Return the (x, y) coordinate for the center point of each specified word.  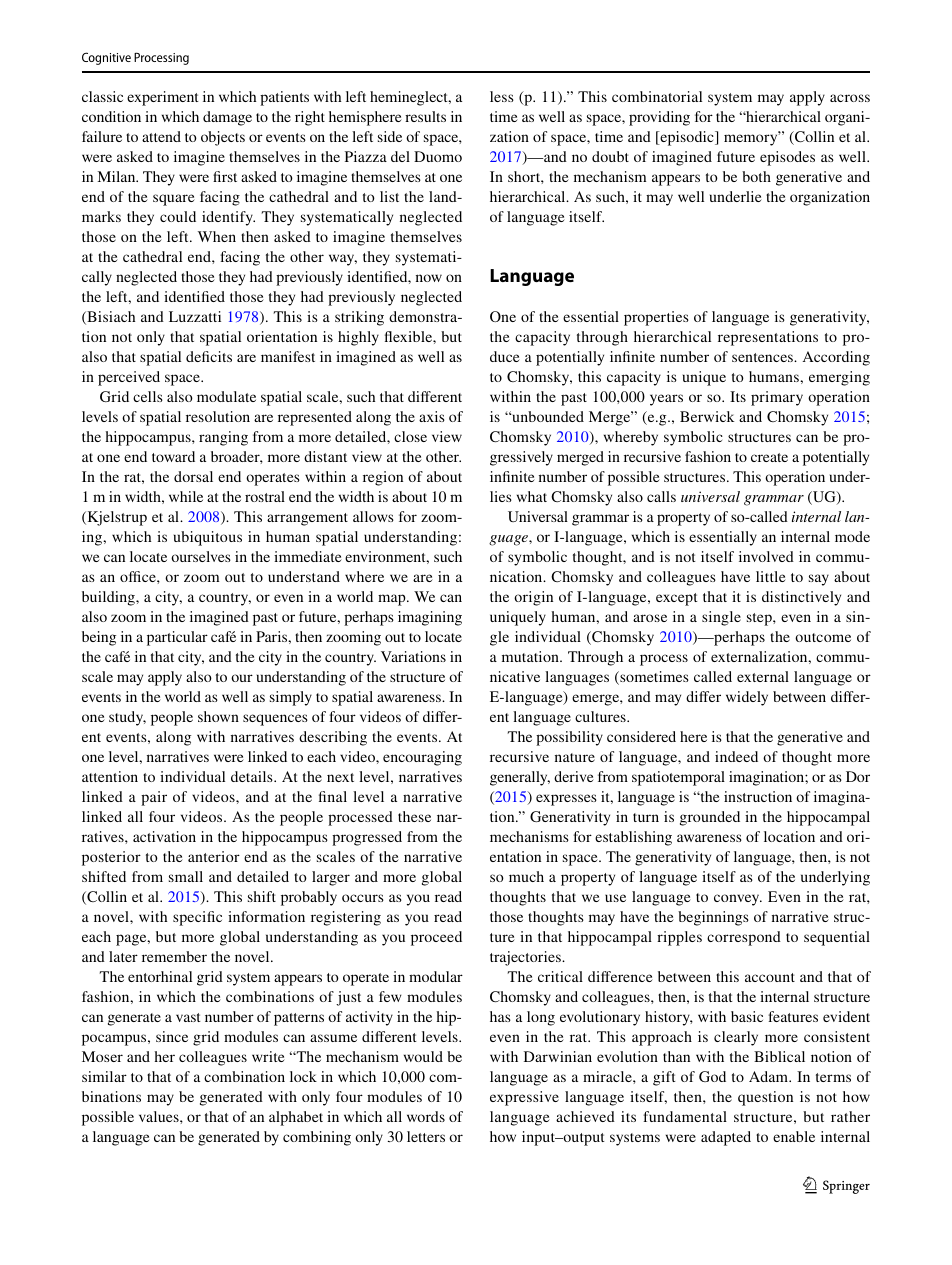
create (769, 457)
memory (752, 139)
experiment (163, 98)
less (502, 96)
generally (520, 778)
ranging (223, 438)
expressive (524, 1098)
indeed (736, 756)
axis (432, 416)
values (160, 1116)
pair (154, 798)
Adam (770, 1076)
